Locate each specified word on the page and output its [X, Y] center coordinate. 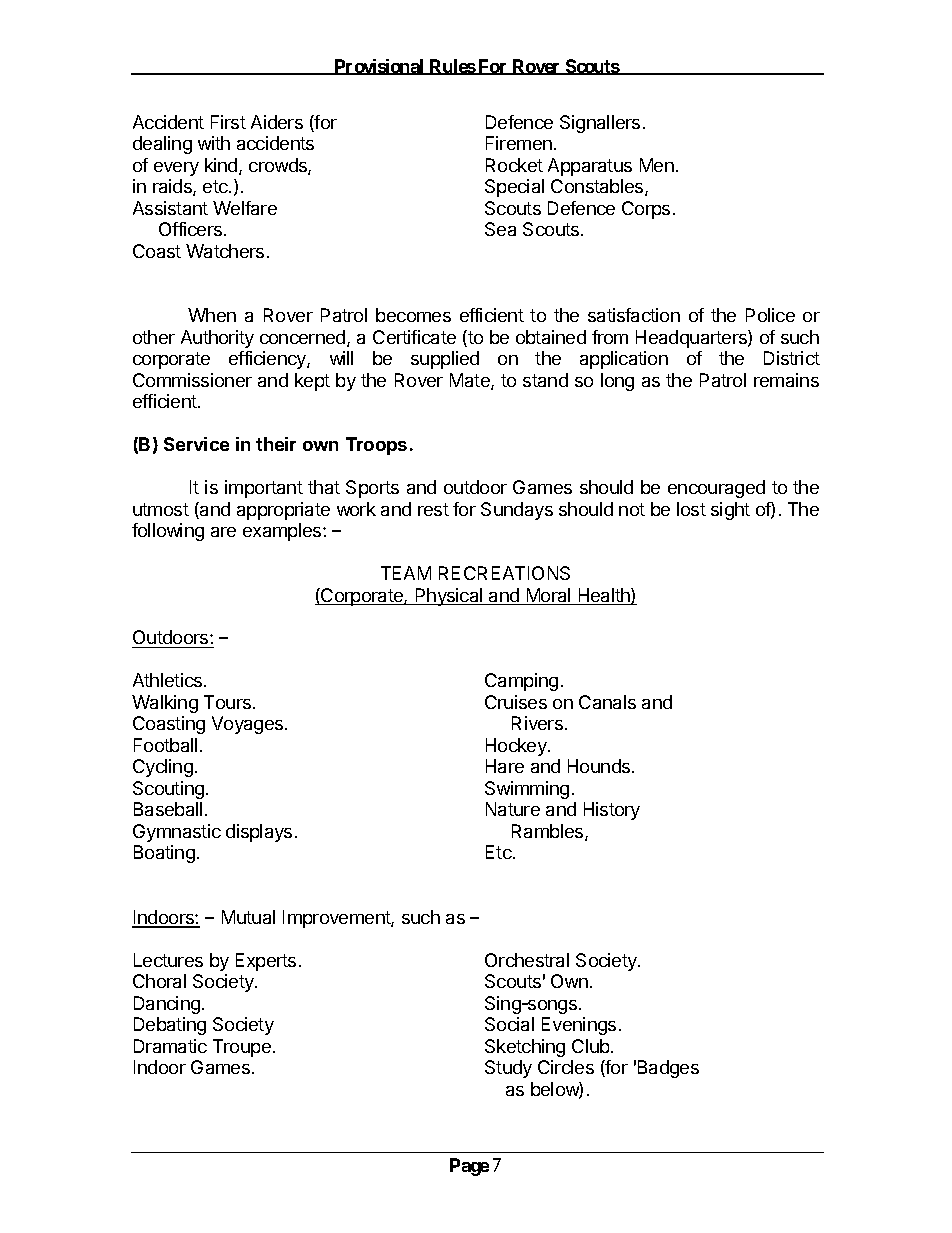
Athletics [169, 680]
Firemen [519, 143]
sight [730, 511]
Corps [646, 210]
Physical [449, 597]
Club [592, 1046]
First [228, 122]
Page [469, 1167]
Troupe [242, 1048]
